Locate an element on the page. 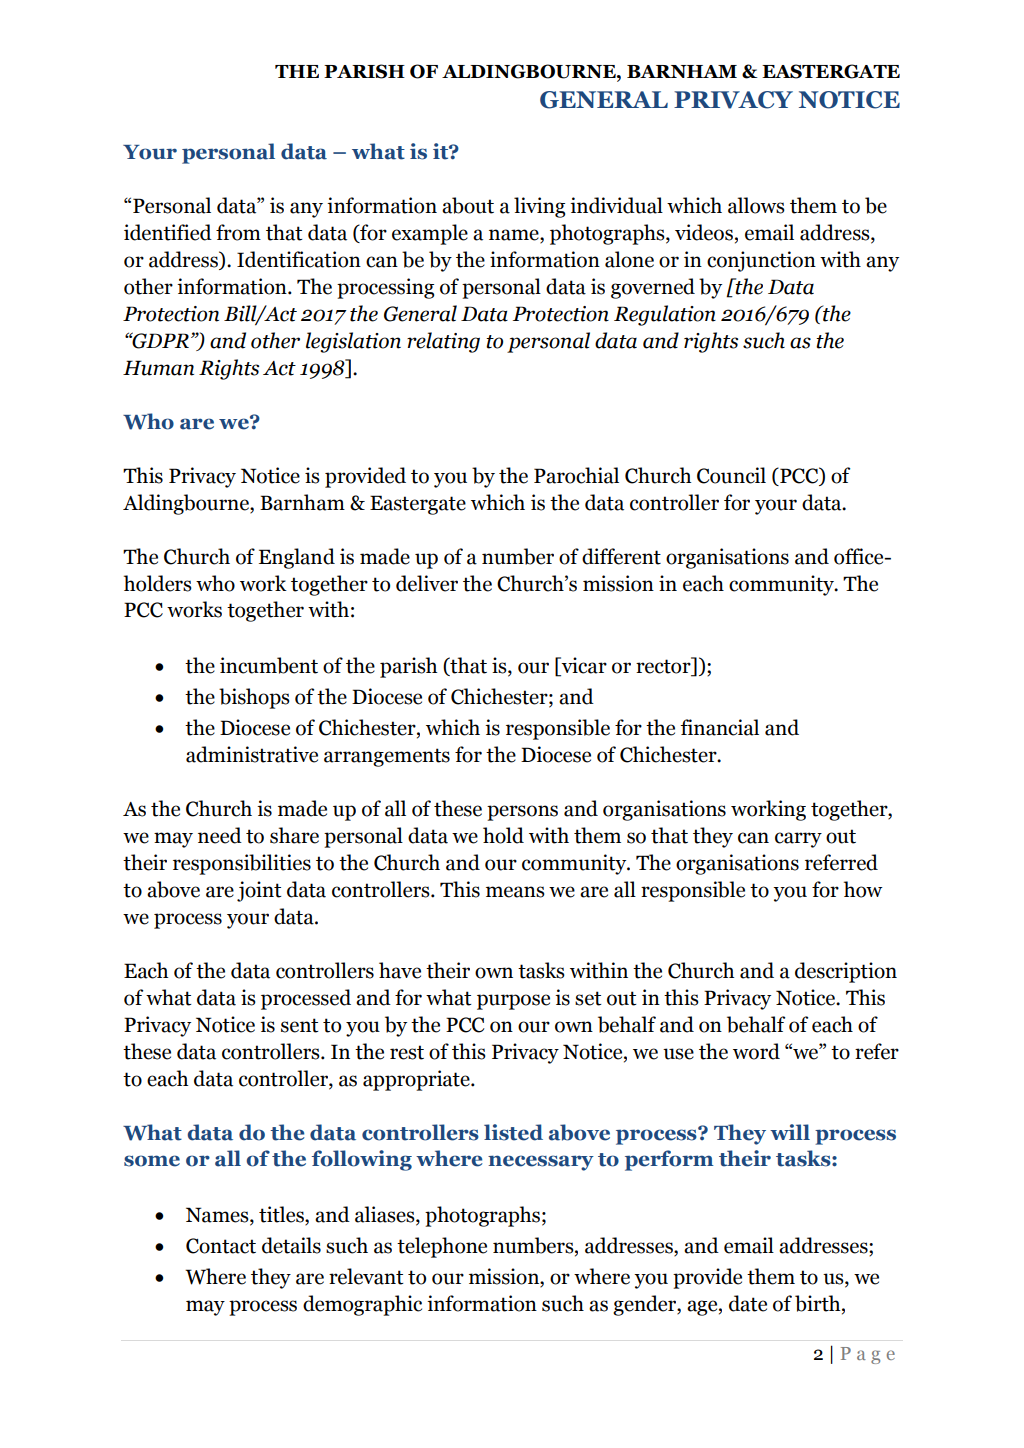  means is located at coordinates (515, 892).
